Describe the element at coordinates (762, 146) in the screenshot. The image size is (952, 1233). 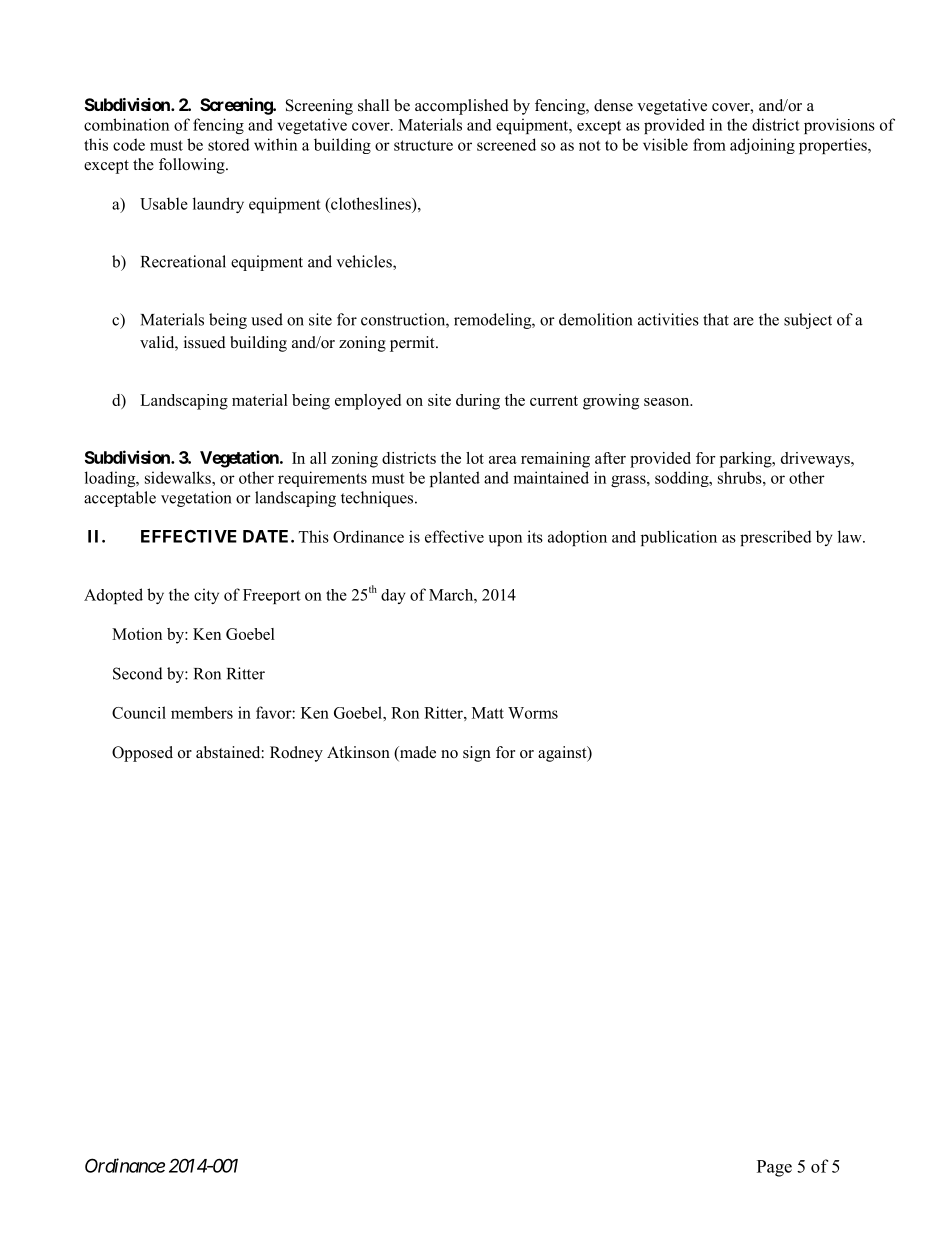
I see `adjoining` at that location.
